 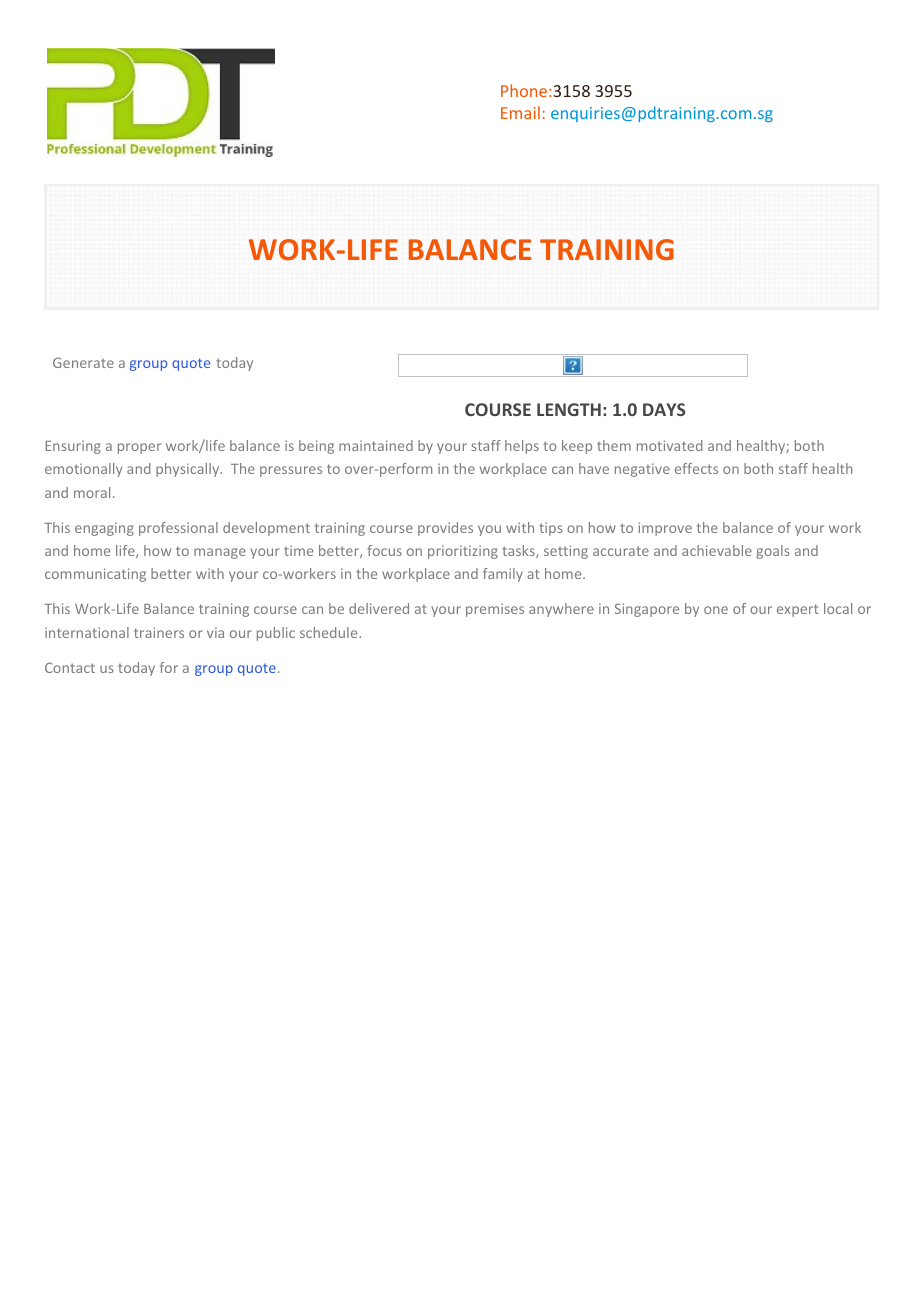 I want to click on helps, so click(x=522, y=447).
